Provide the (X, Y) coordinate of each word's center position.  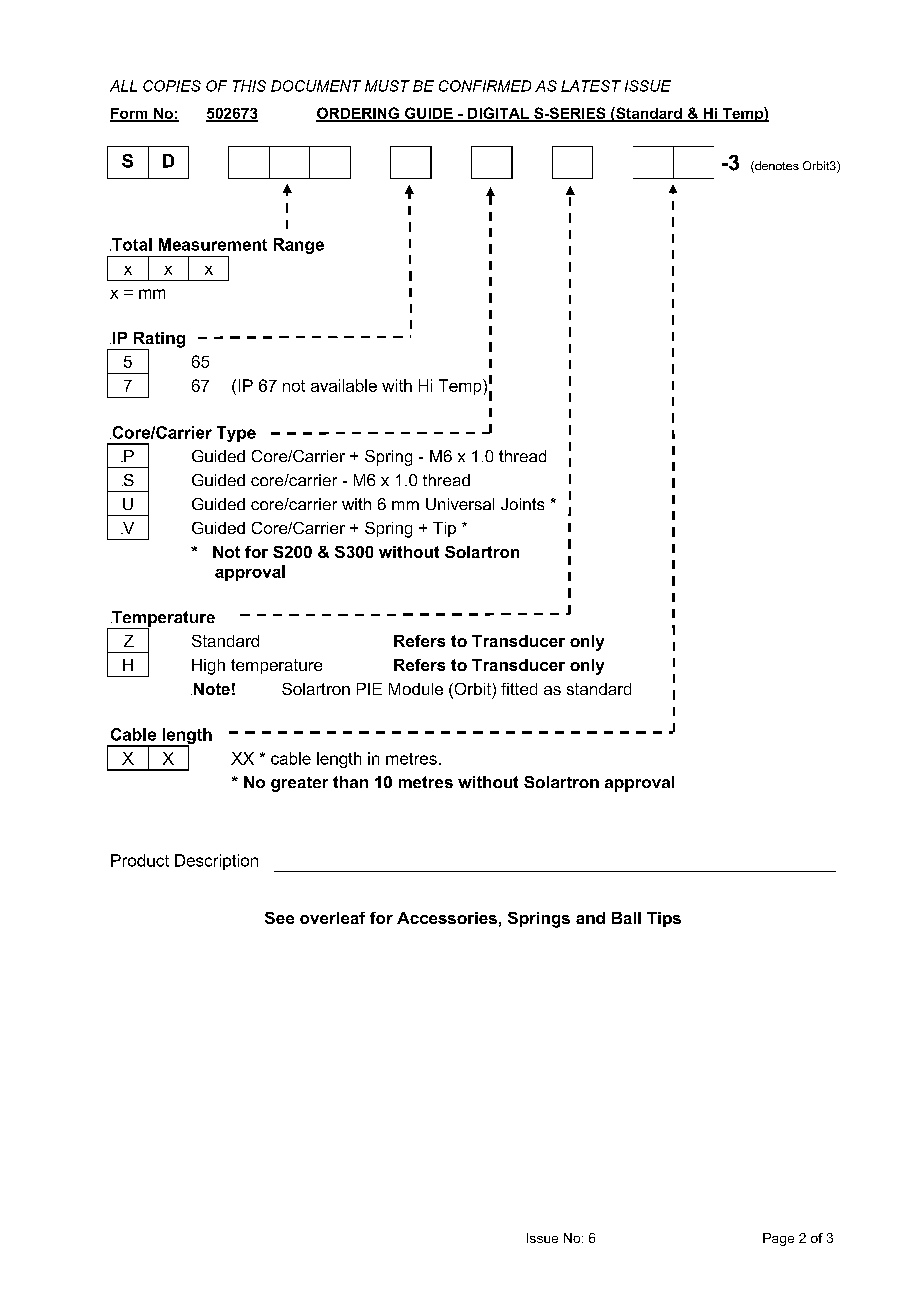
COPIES (172, 86)
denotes (776, 167)
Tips (664, 919)
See (279, 918)
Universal (460, 504)
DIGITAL (498, 114)
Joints (522, 504)
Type (236, 434)
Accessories (447, 918)
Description (216, 862)
